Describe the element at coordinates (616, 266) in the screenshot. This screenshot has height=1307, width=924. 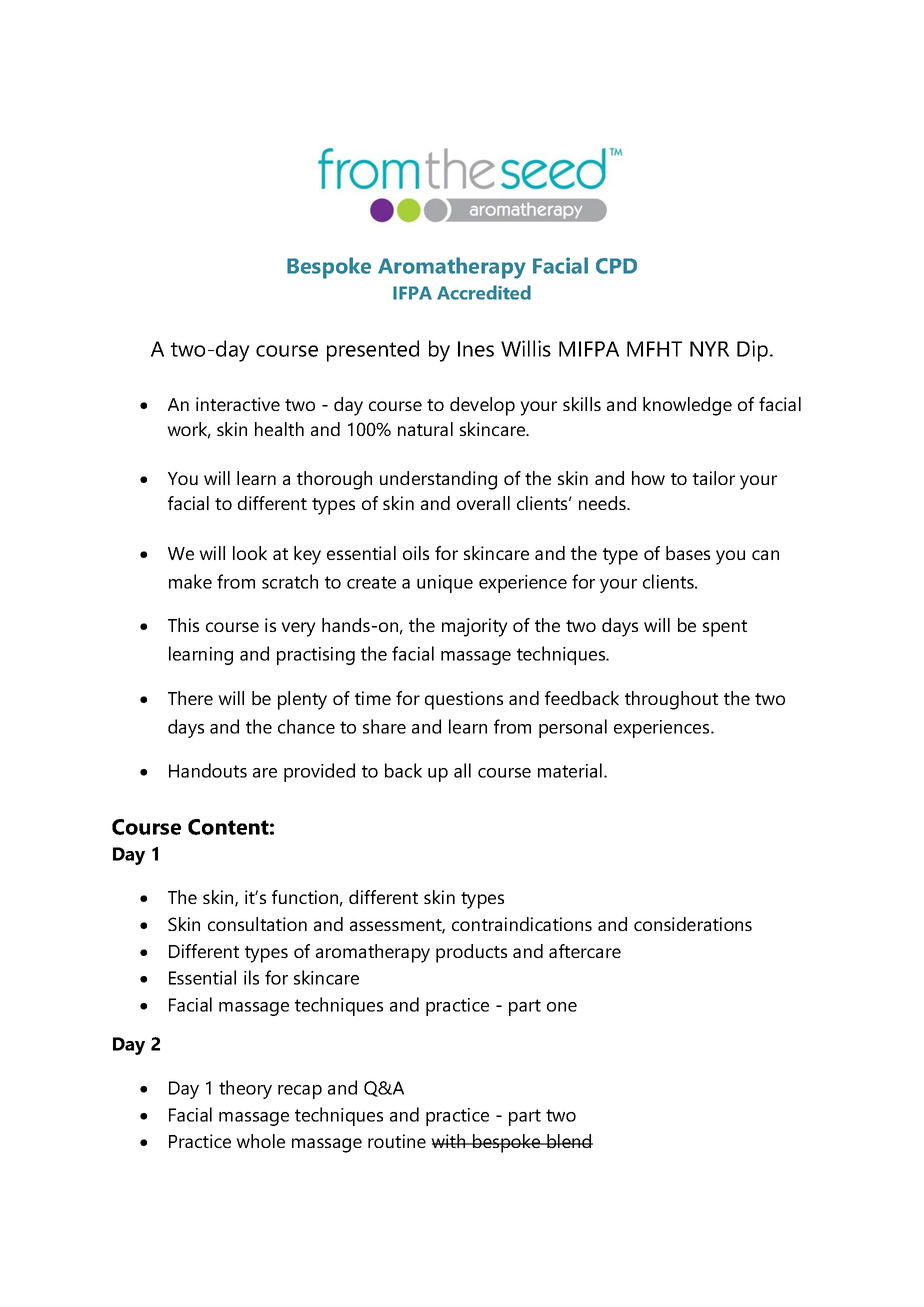
I see `CPD` at that location.
